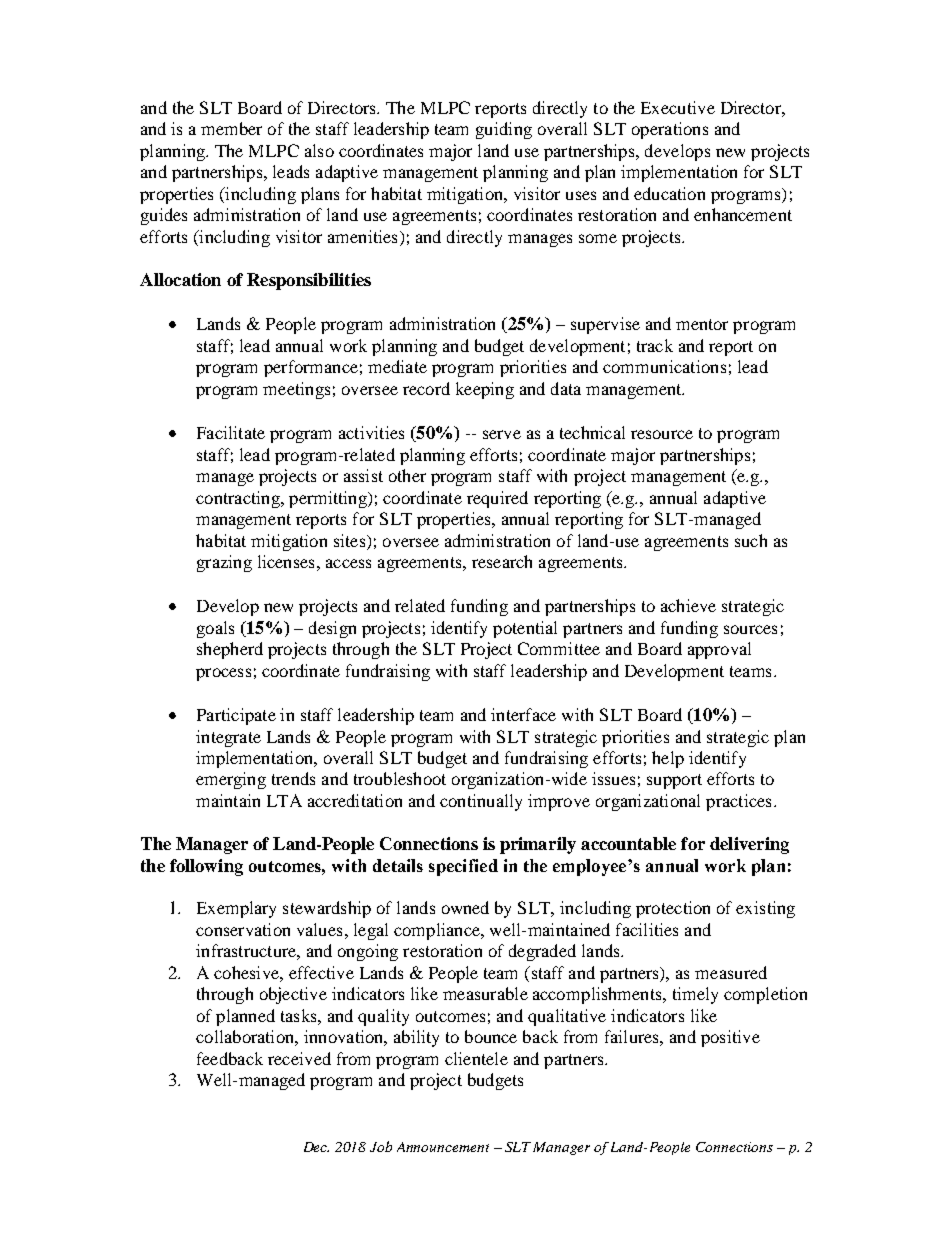 This page has width=952, height=1233. What do you see at coordinates (206, 867) in the page?
I see `following` at bounding box center [206, 867].
